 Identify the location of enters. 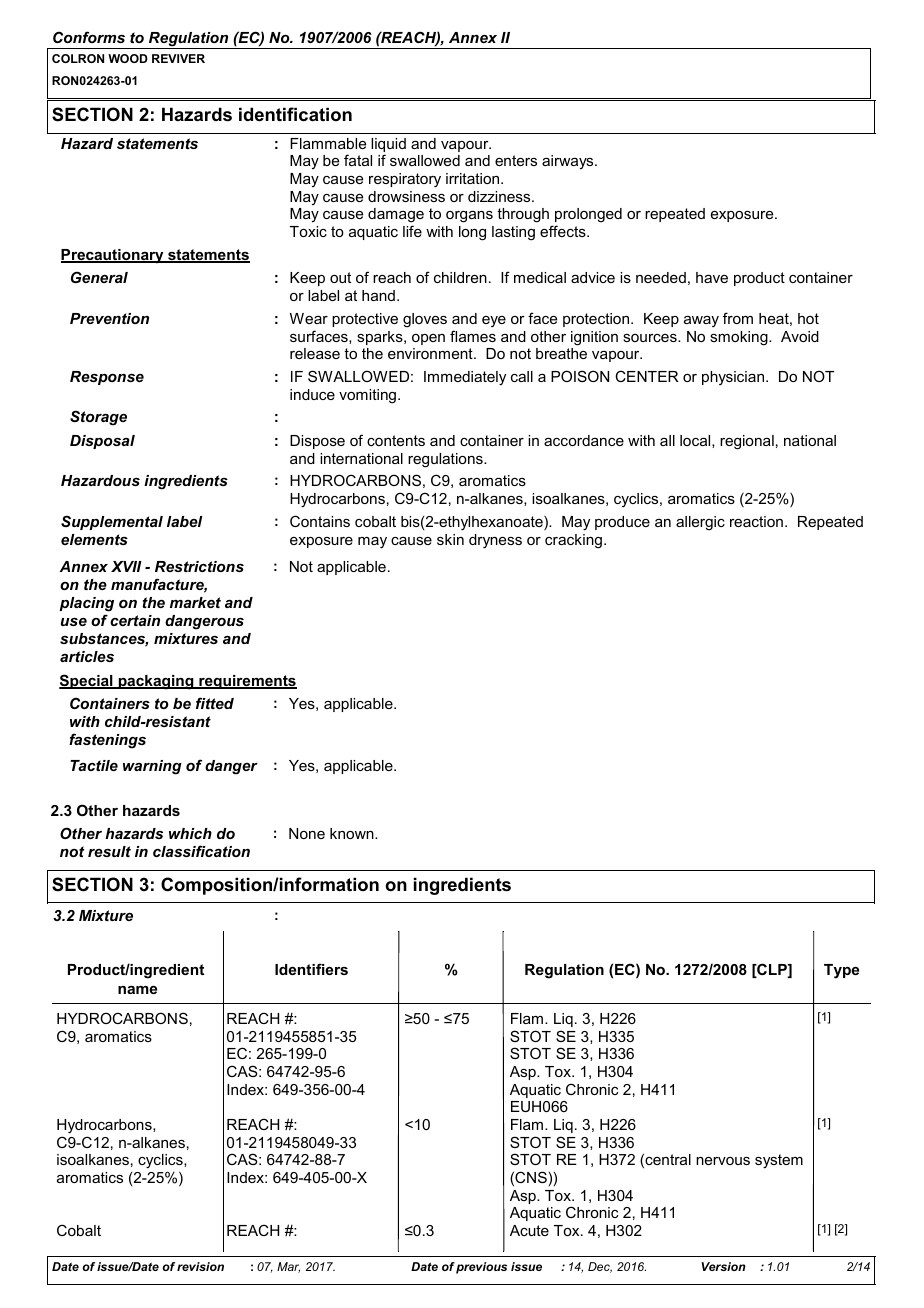
(516, 160).
